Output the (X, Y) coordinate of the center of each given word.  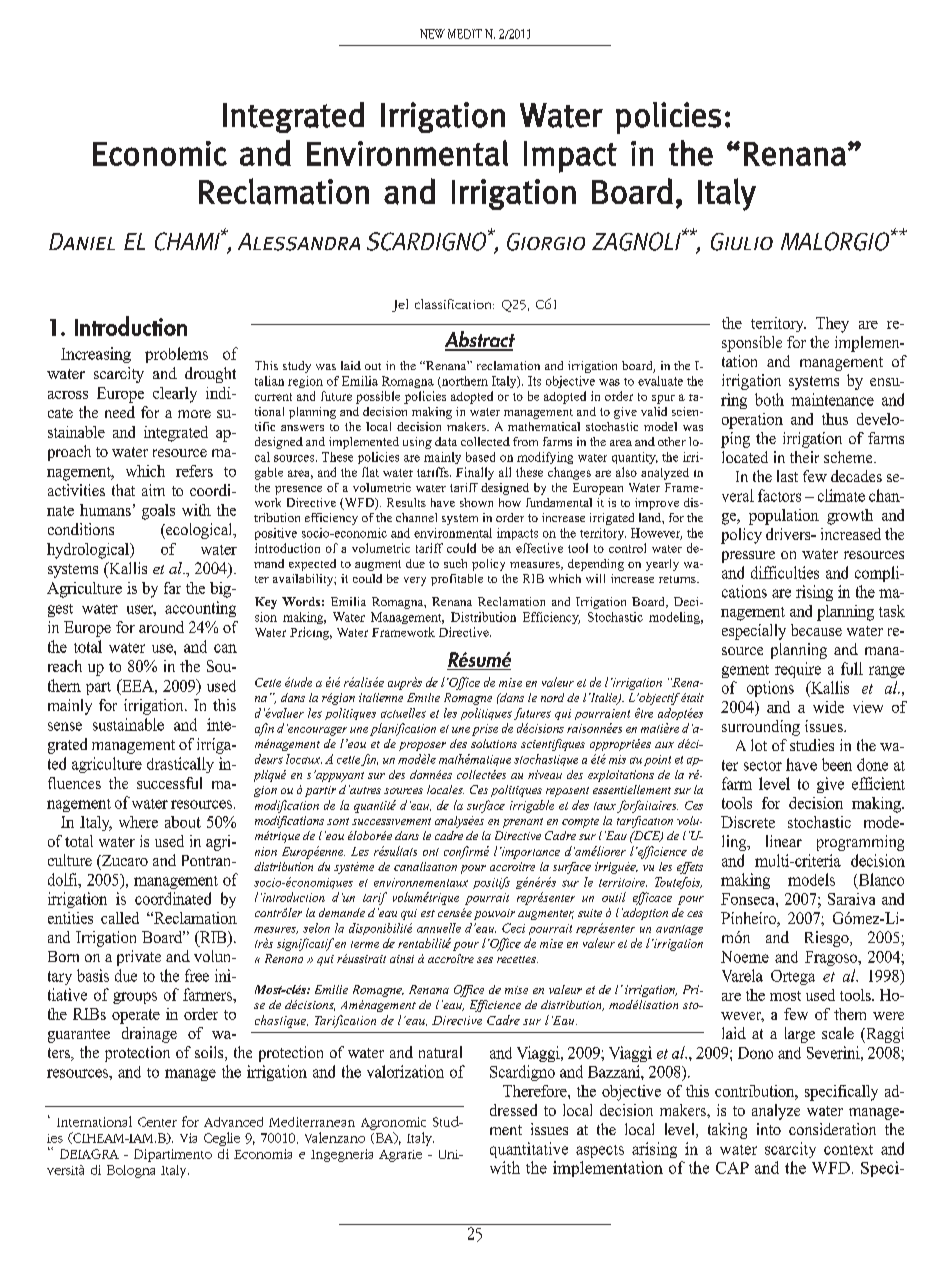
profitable (457, 580)
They (832, 325)
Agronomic (393, 1123)
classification (454, 304)
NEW (432, 34)
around (161, 627)
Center (157, 1122)
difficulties (785, 572)
